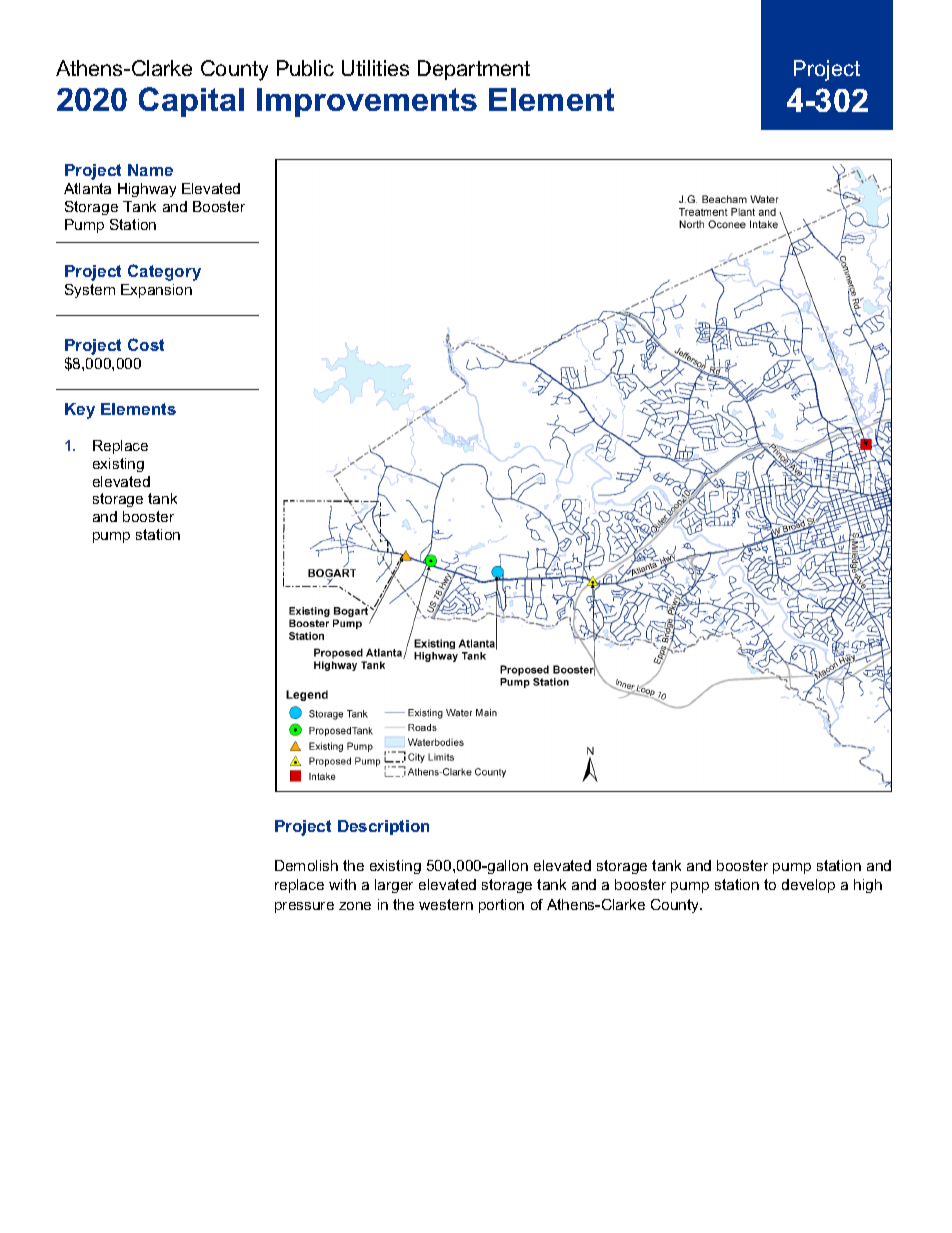  Describe the element at coordinates (367, 102) in the screenshot. I see `Improvements` at that location.
